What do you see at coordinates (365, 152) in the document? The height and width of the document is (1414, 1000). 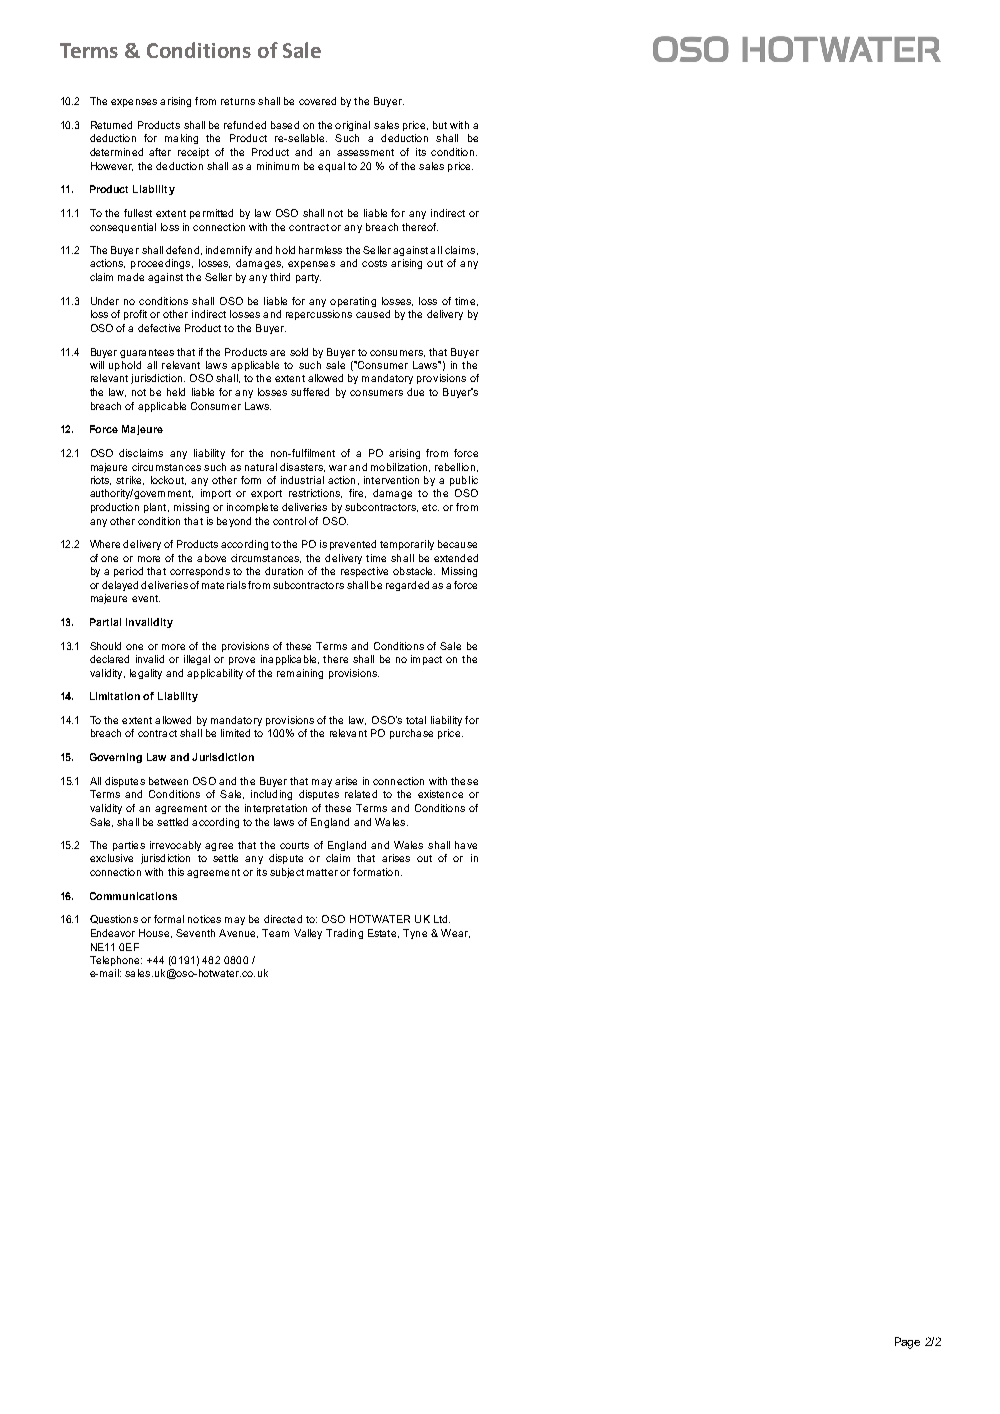 I see `assessment` at bounding box center [365, 152].
